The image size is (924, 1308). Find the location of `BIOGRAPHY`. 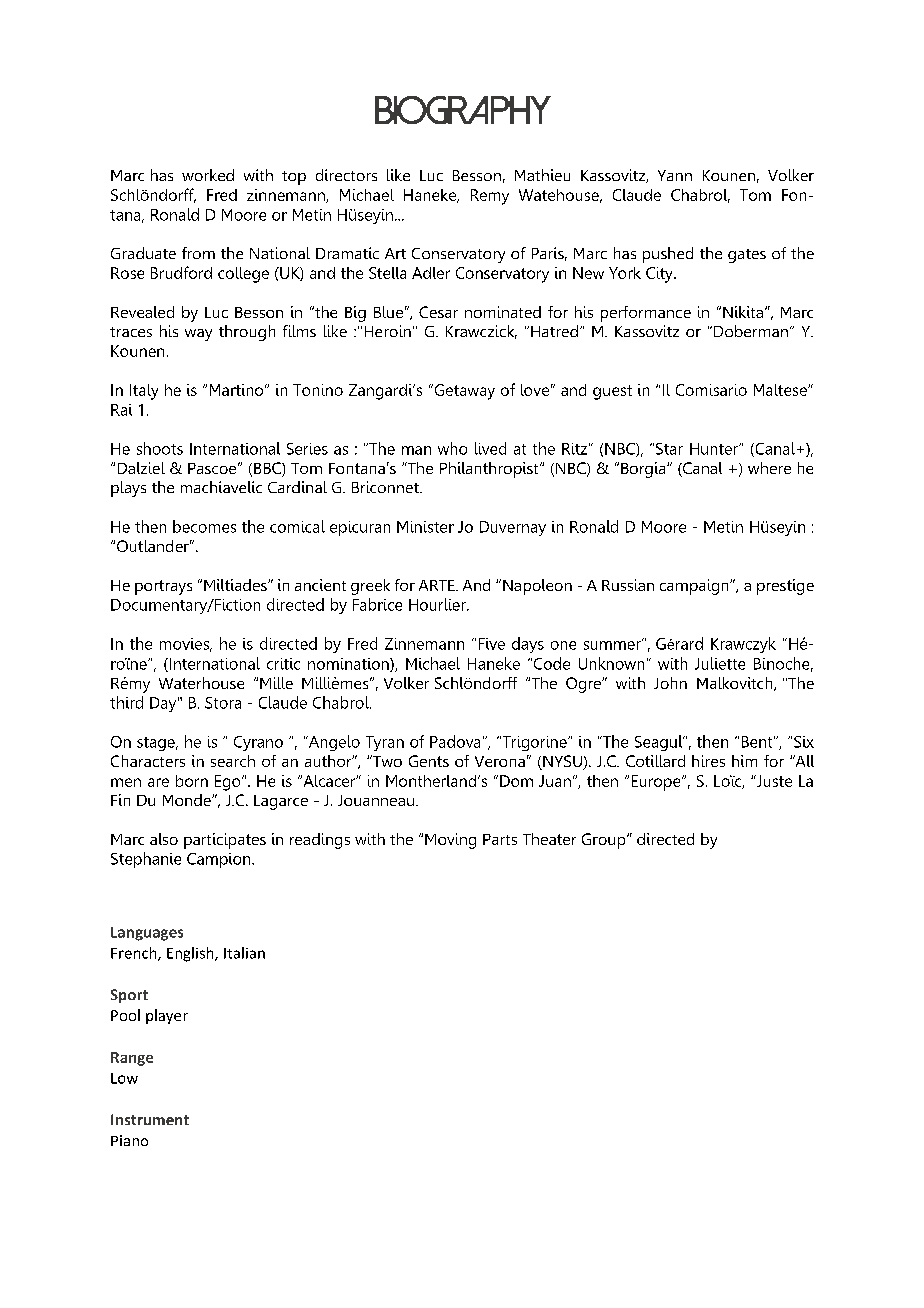

BIOGRAPHY is located at coordinates (463, 110).
